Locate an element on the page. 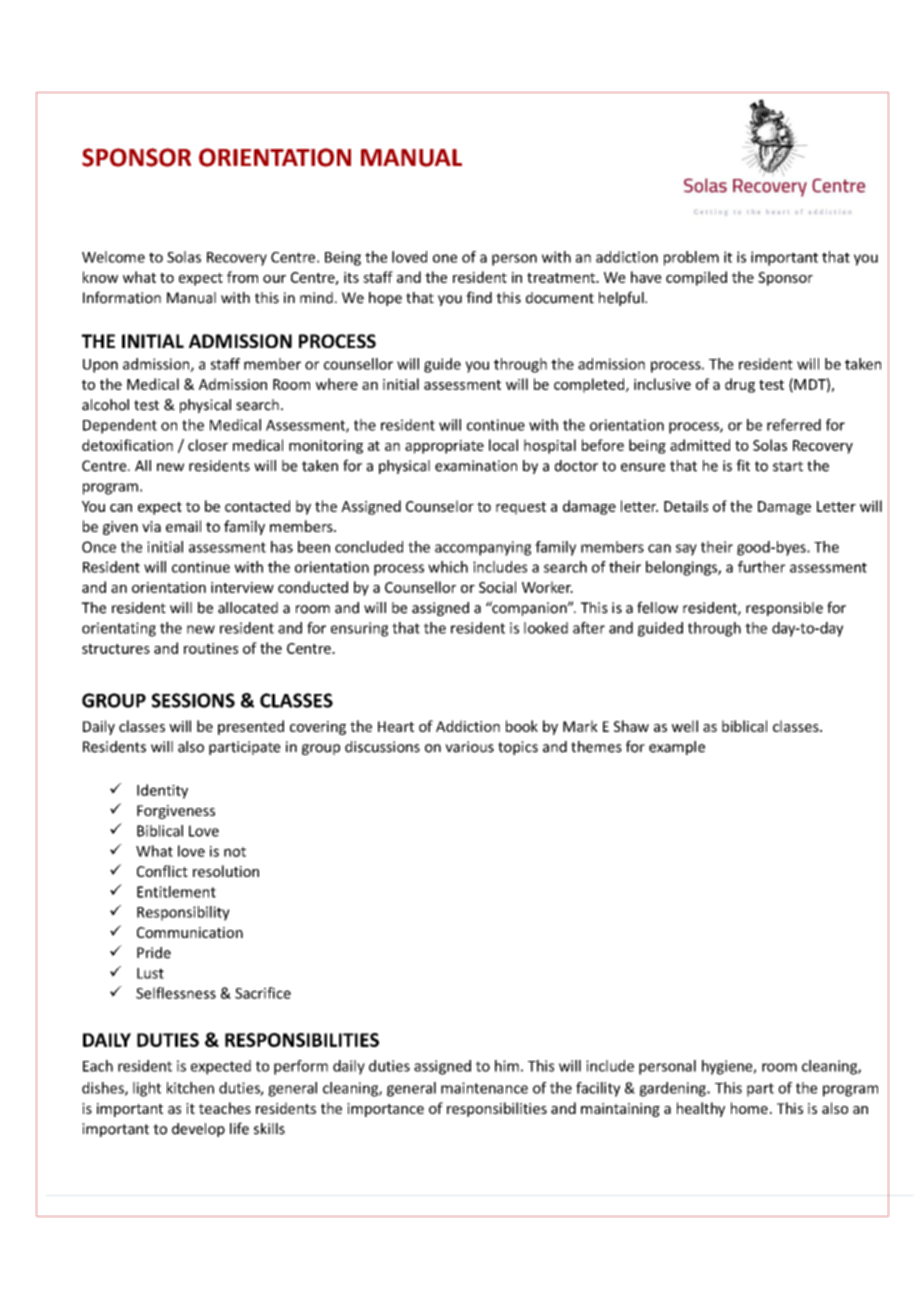 Image resolution: width=924 pixels, height=1308 pixels. email is located at coordinates (183, 526).
